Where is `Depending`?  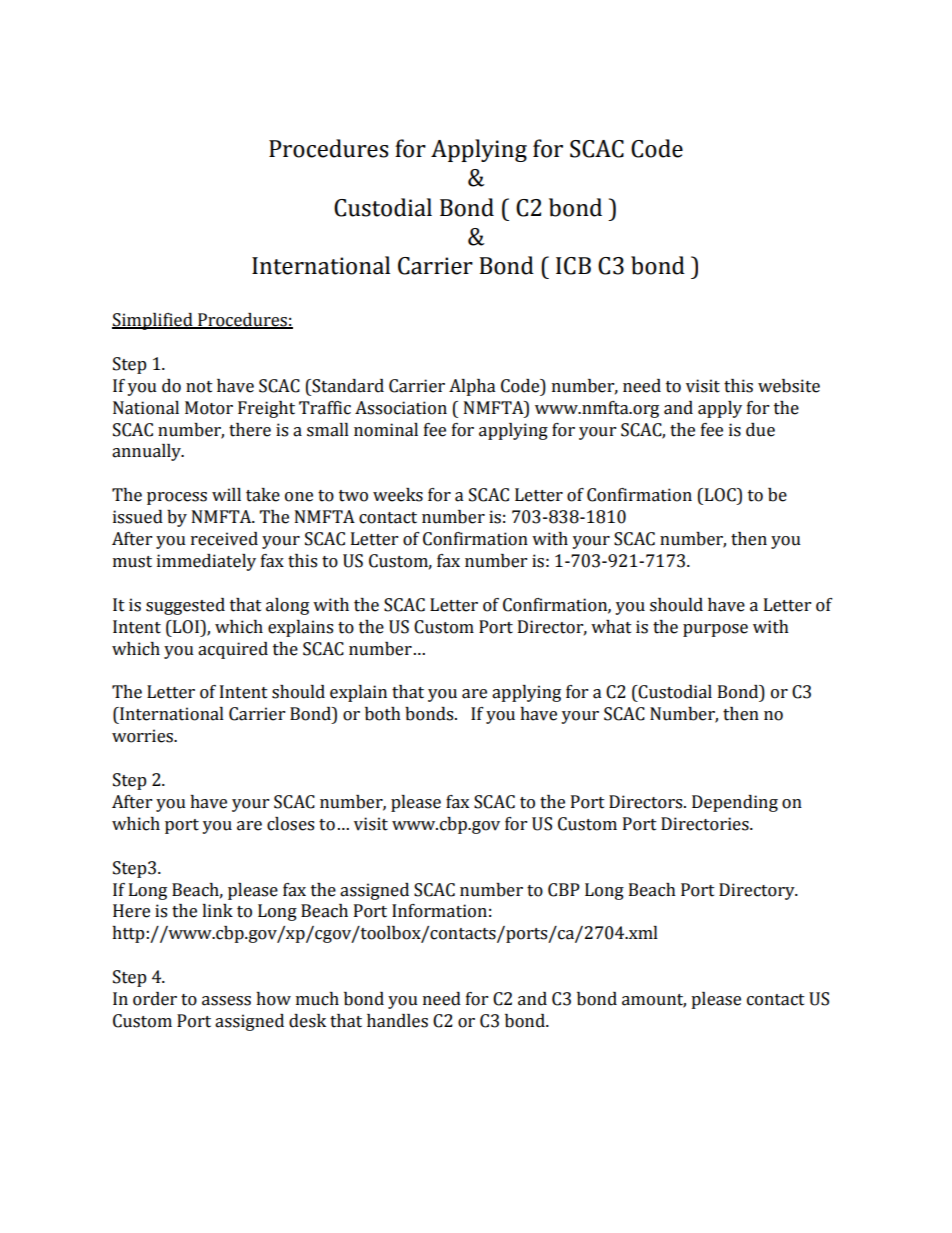
Depending is located at coordinates (735, 803).
